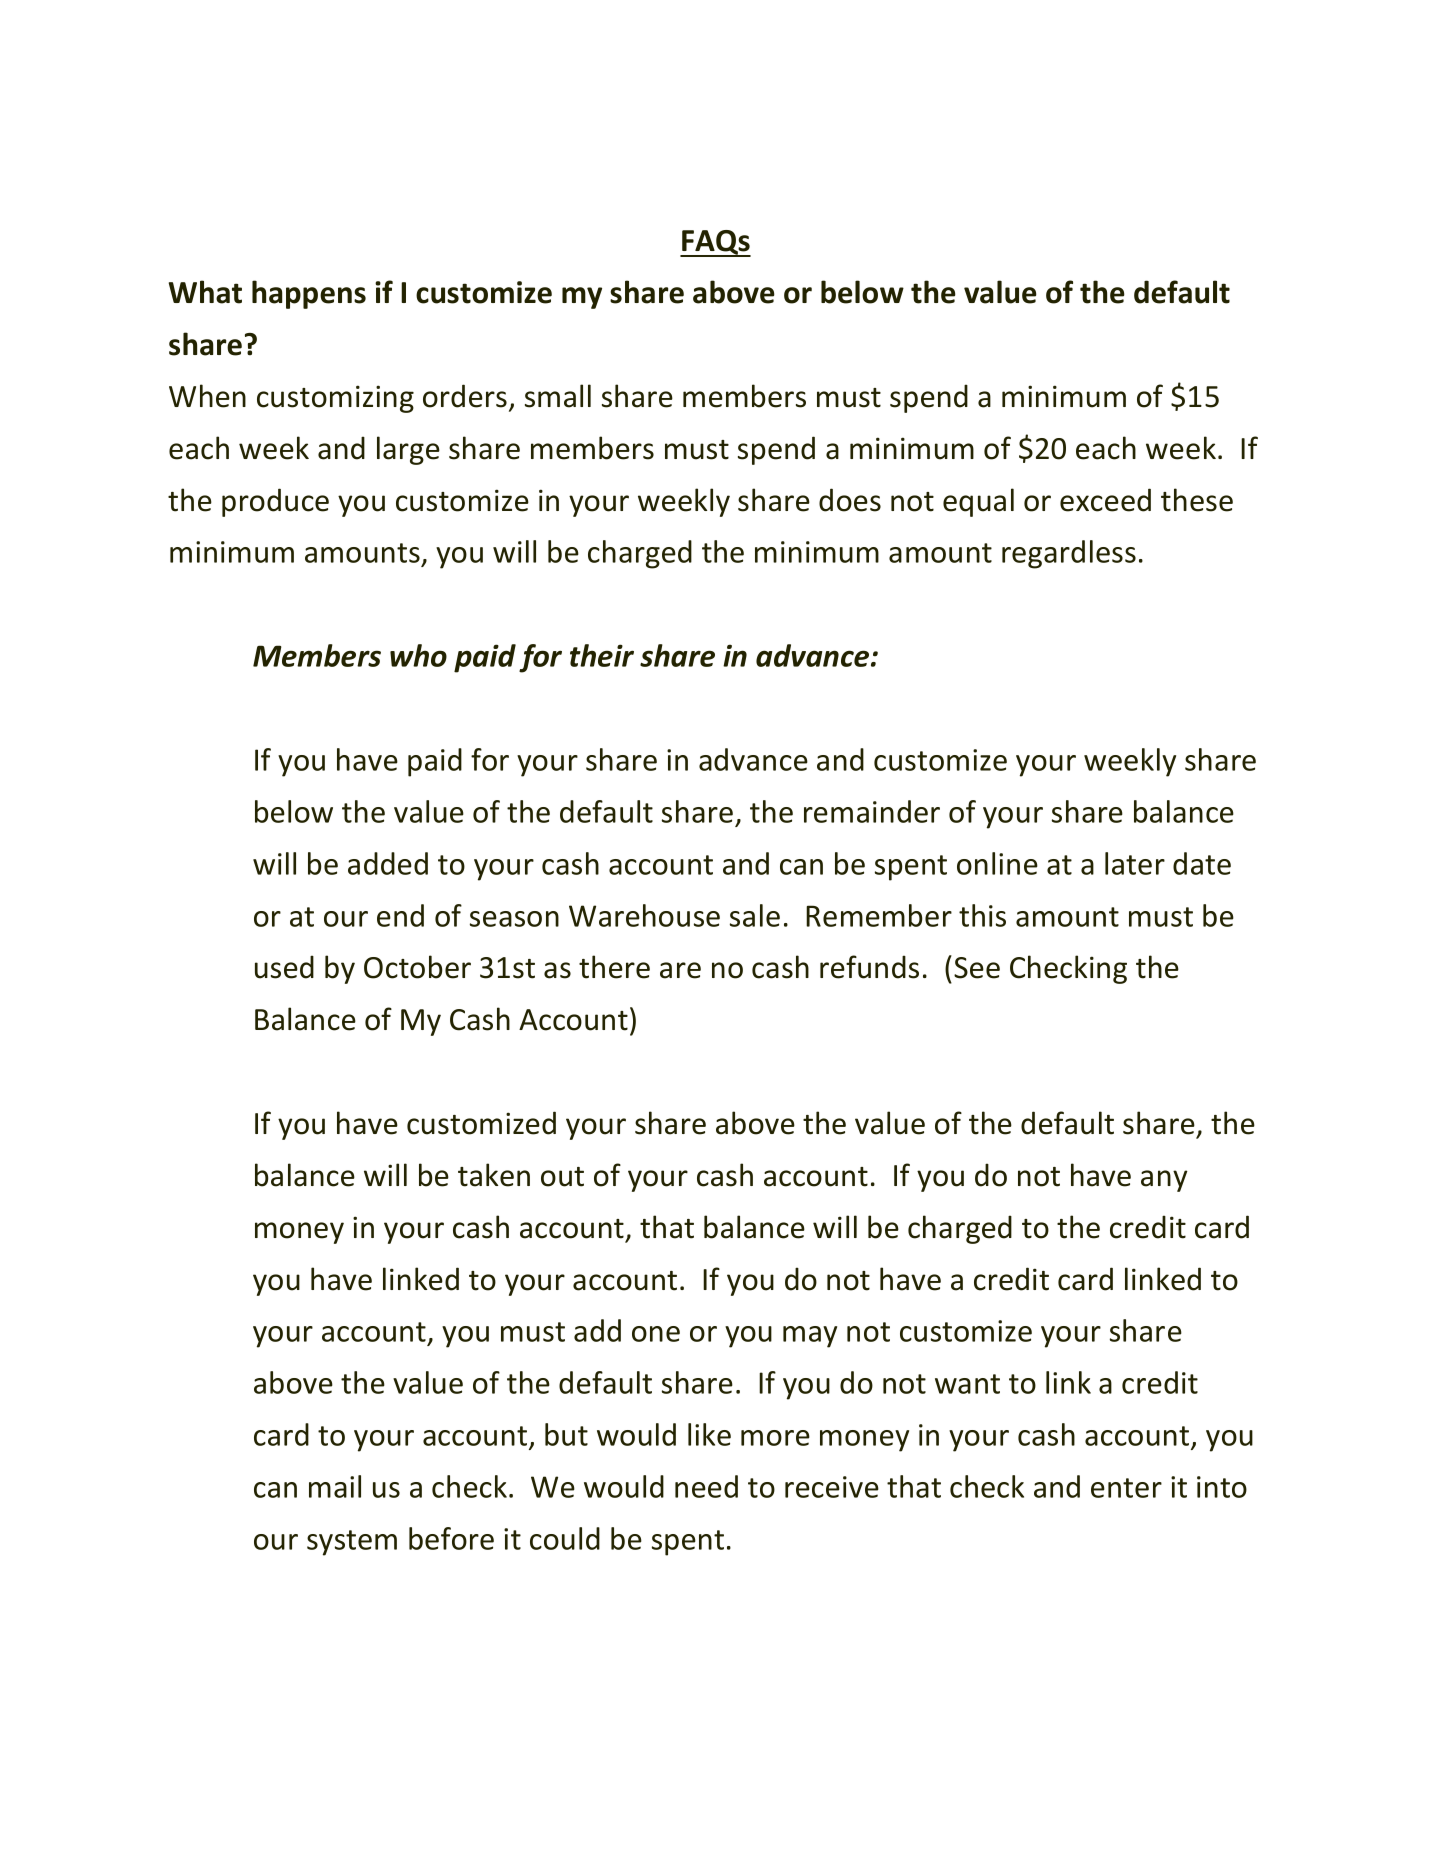  Describe the element at coordinates (602, 655) in the screenshot. I see `their` at that location.
